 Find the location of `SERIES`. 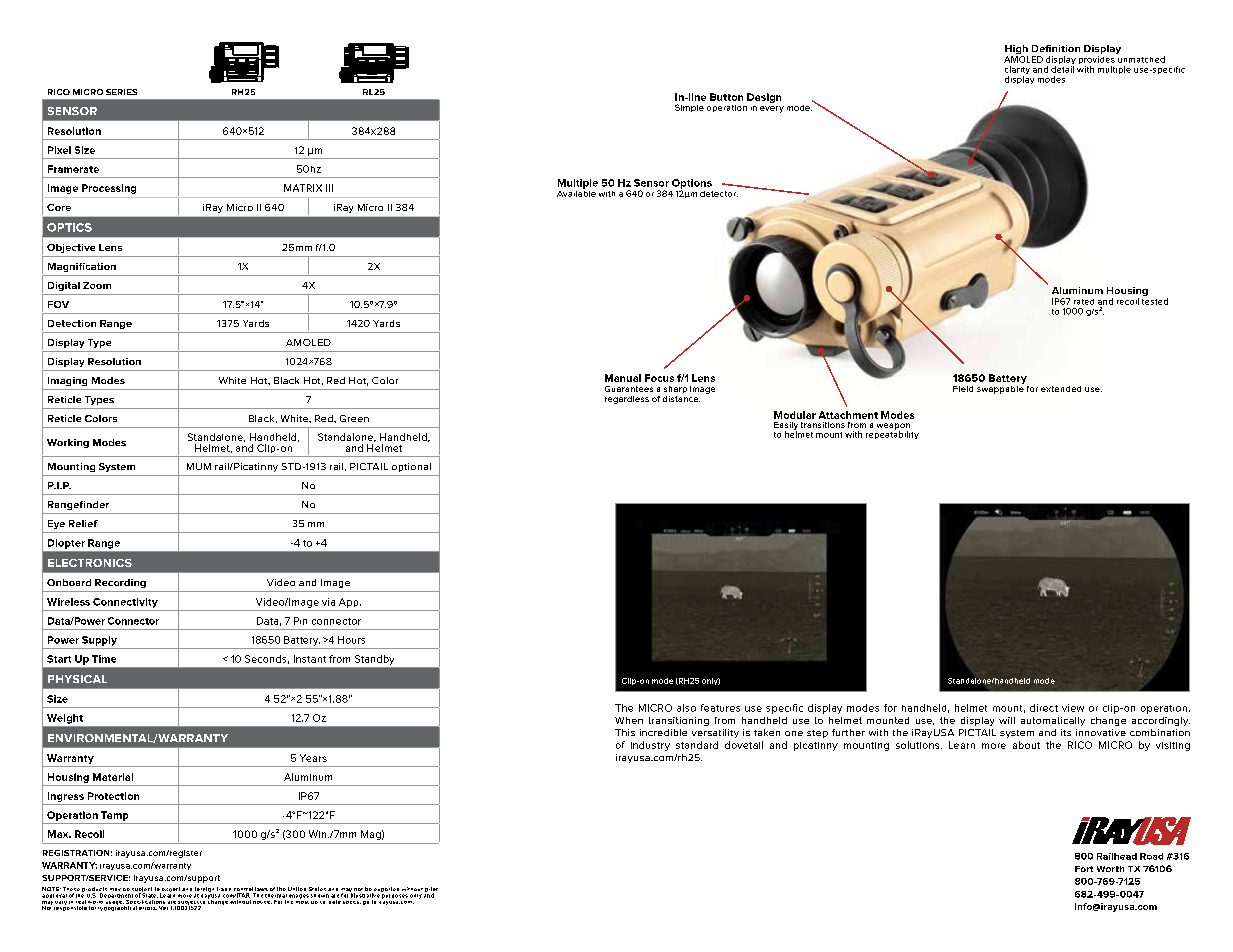

SERIES is located at coordinates (121, 92).
